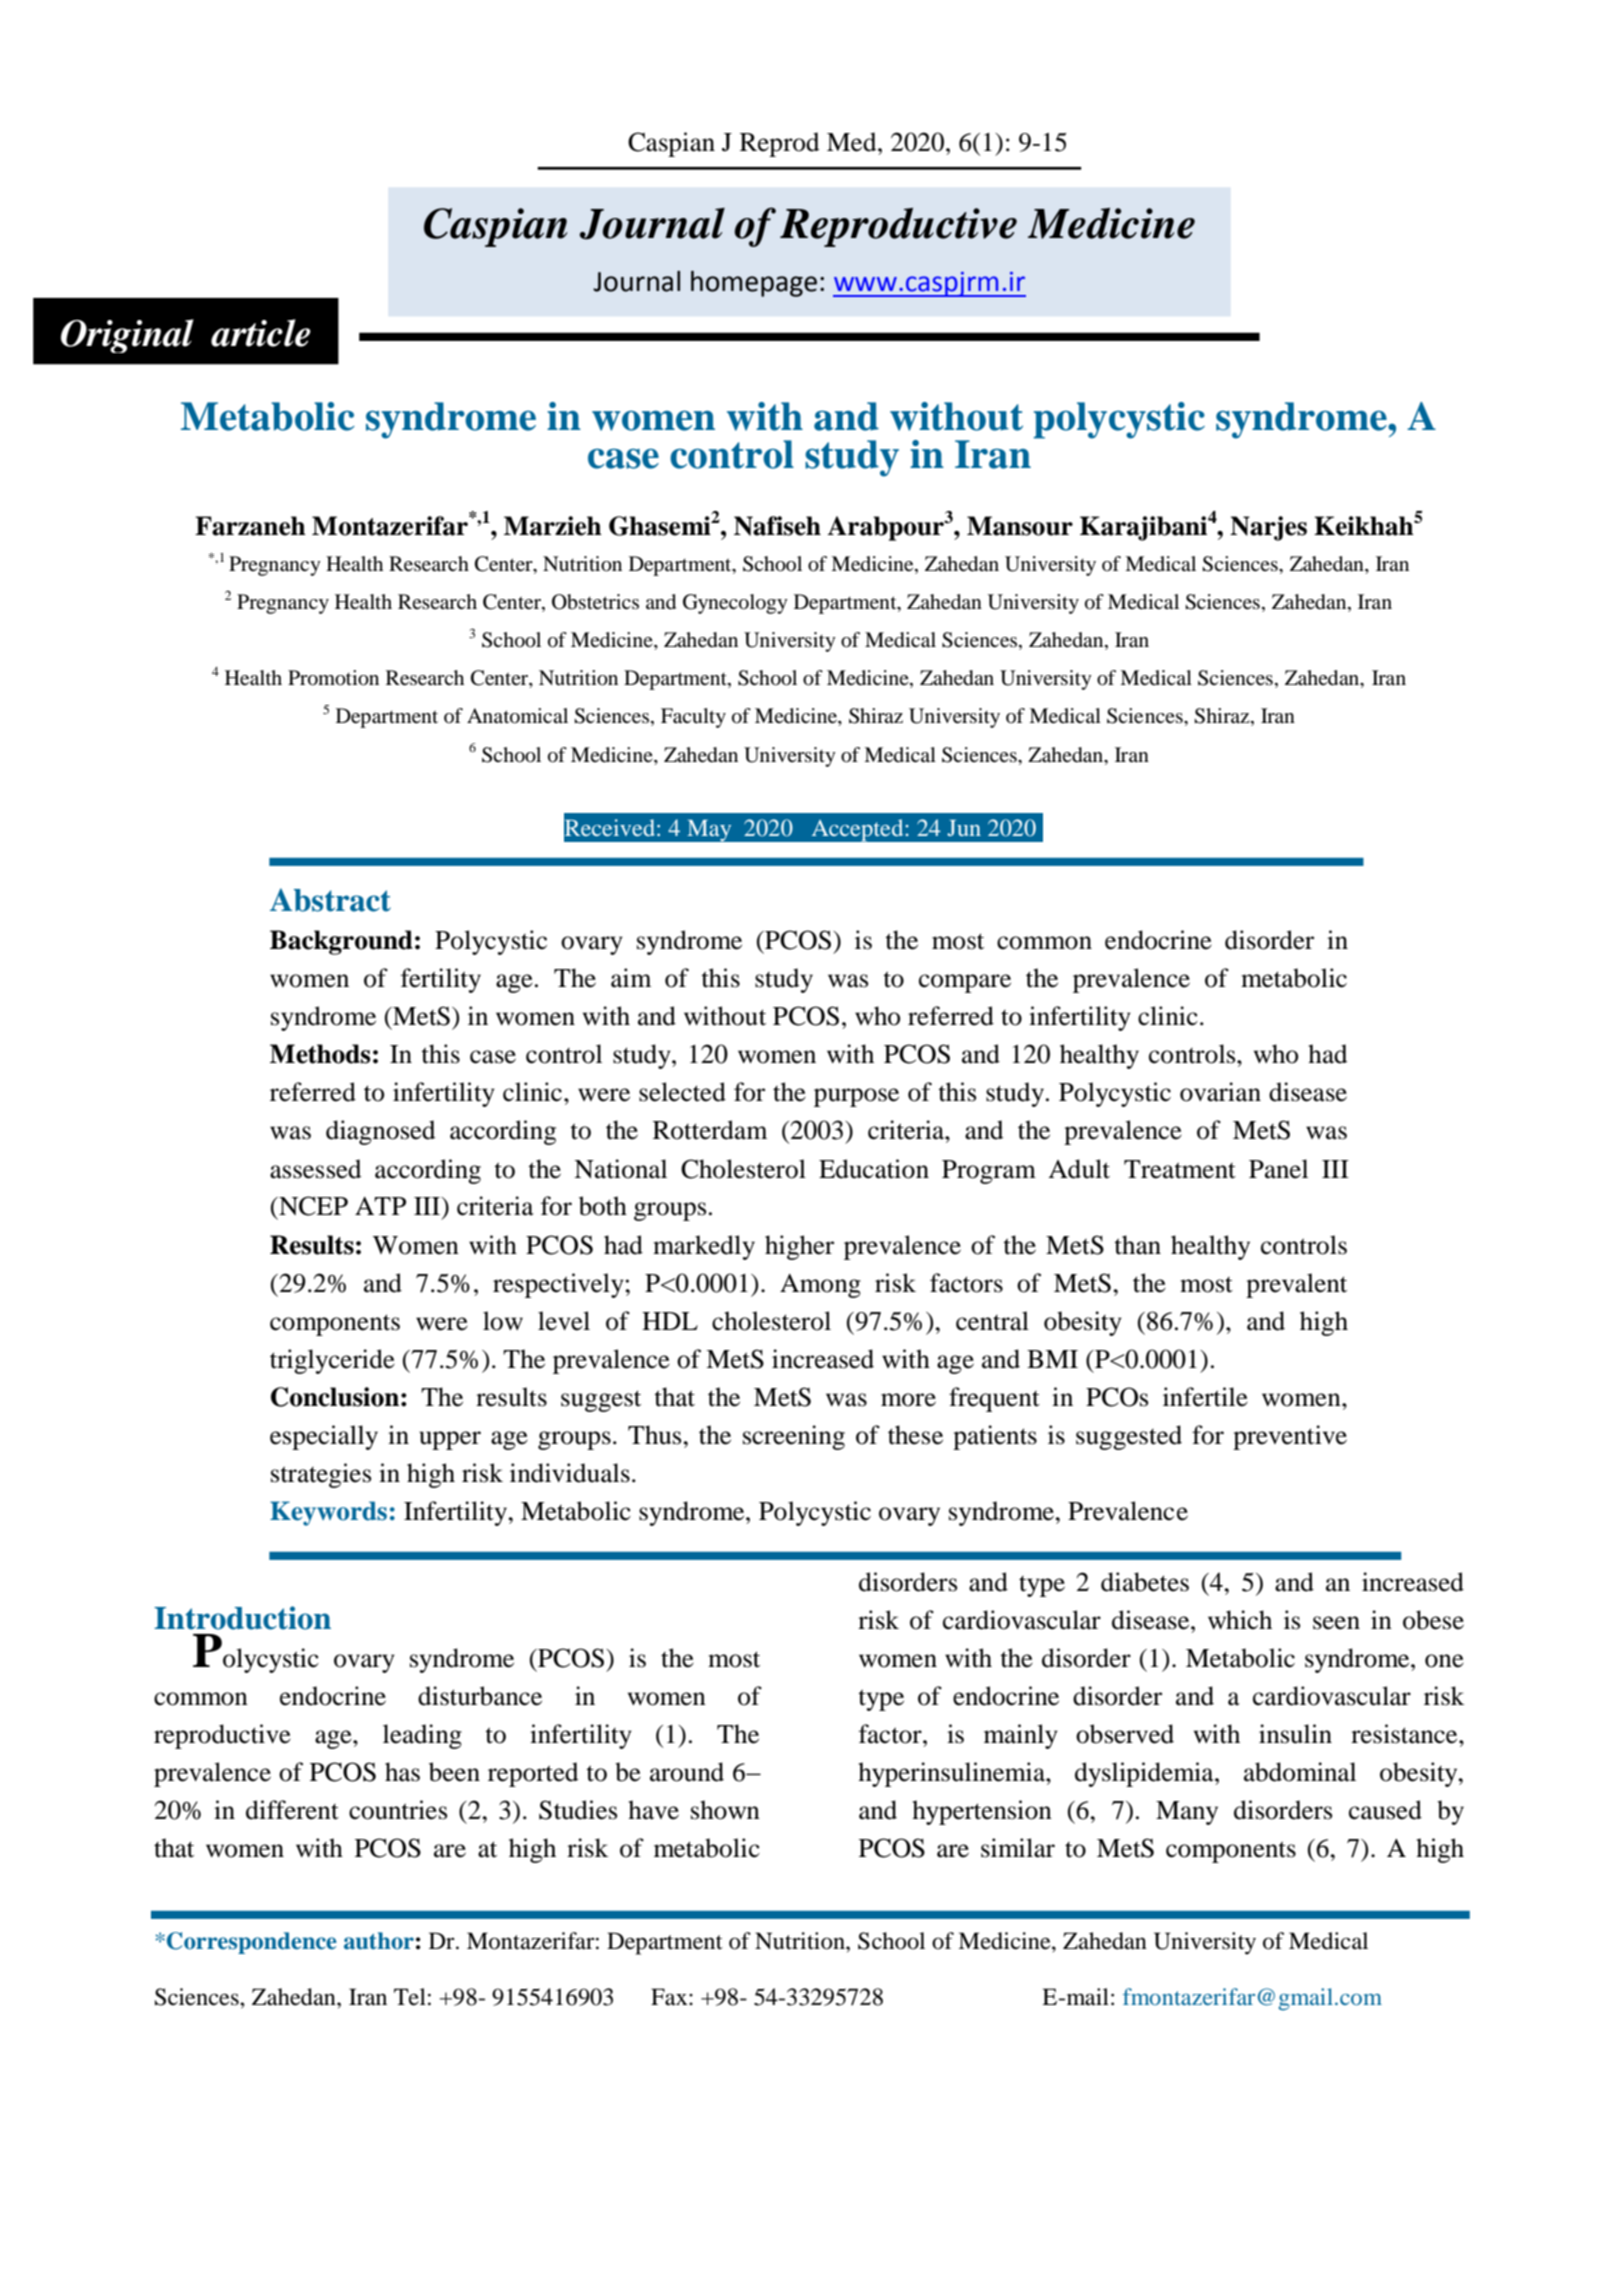 The height and width of the screenshot is (2289, 1619). I want to click on Panel, so click(1278, 1169).
